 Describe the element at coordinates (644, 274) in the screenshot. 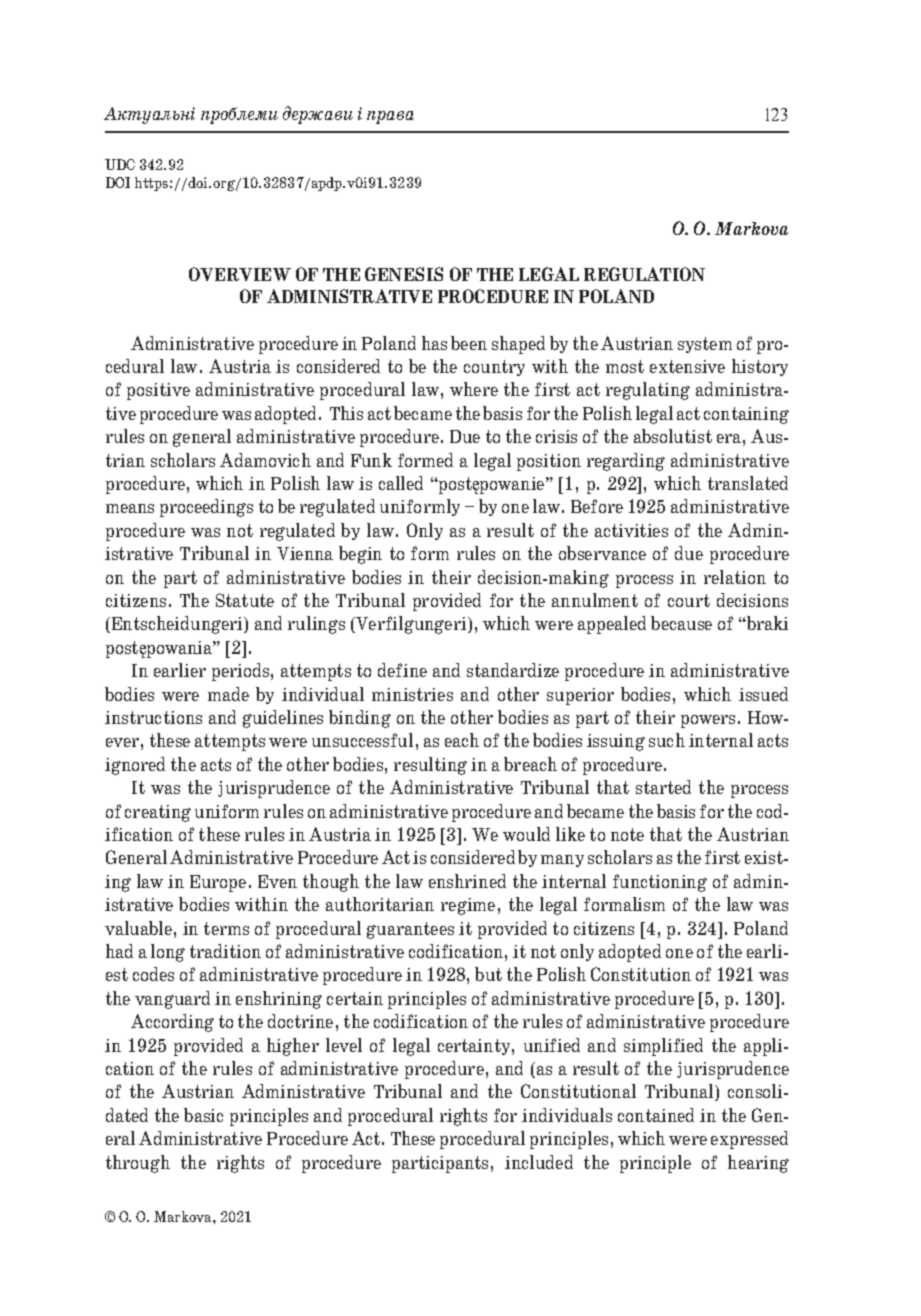

I see `REGULATION` at that location.
